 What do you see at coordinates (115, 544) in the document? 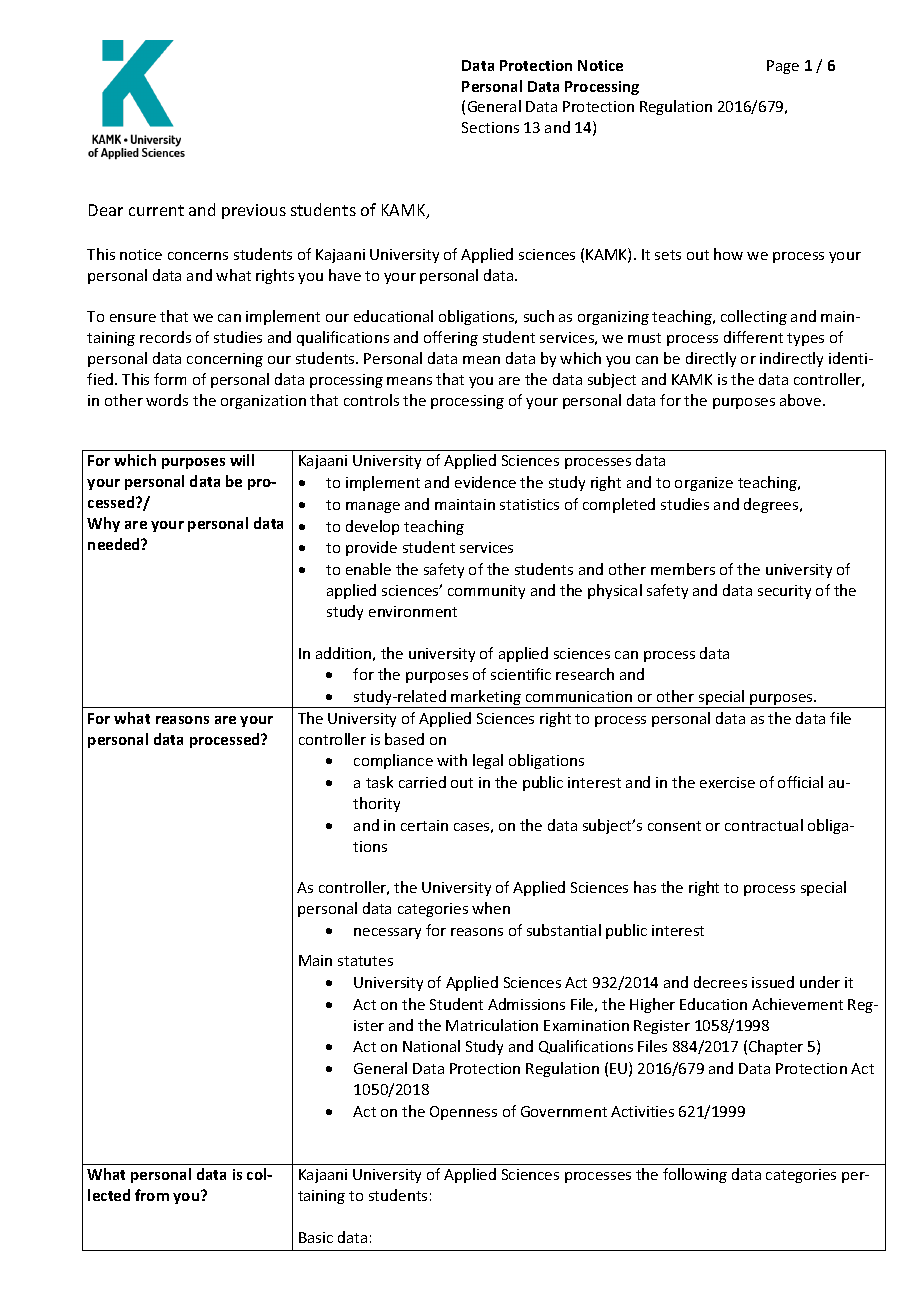
I see `needed` at bounding box center [115, 544].
